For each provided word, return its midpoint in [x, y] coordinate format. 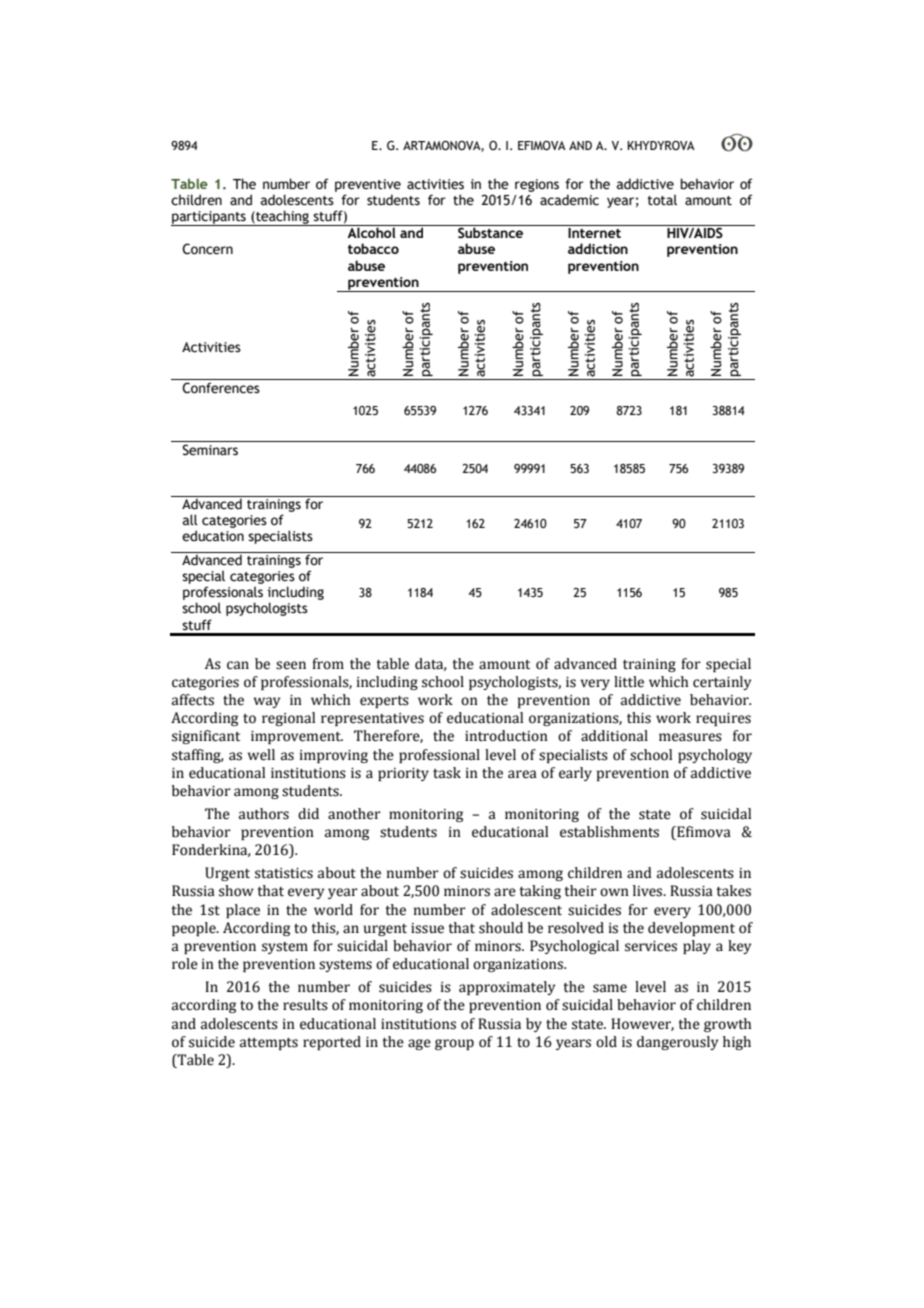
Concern [207, 249]
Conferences [221, 388]
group [454, 1044]
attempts [269, 1044]
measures [690, 737]
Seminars [210, 450]
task [447, 773]
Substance [490, 232]
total [662, 200]
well [261, 755]
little [629, 682]
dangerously [677, 1043]
